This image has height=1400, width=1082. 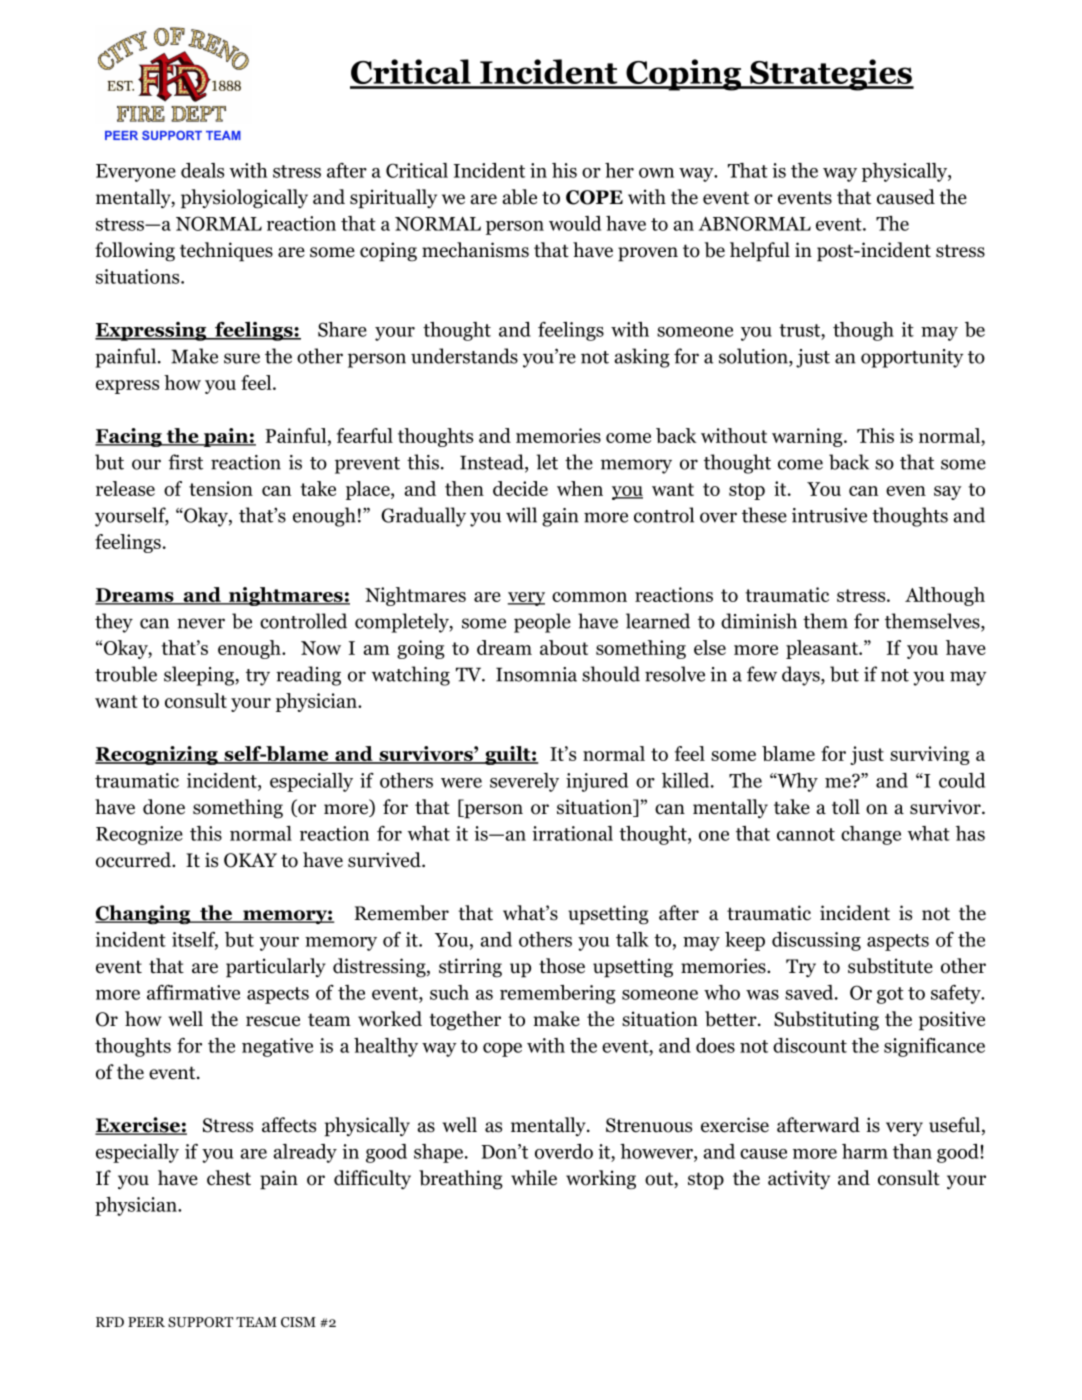 What do you see at coordinates (830, 75) in the image?
I see `Strategies` at bounding box center [830, 75].
